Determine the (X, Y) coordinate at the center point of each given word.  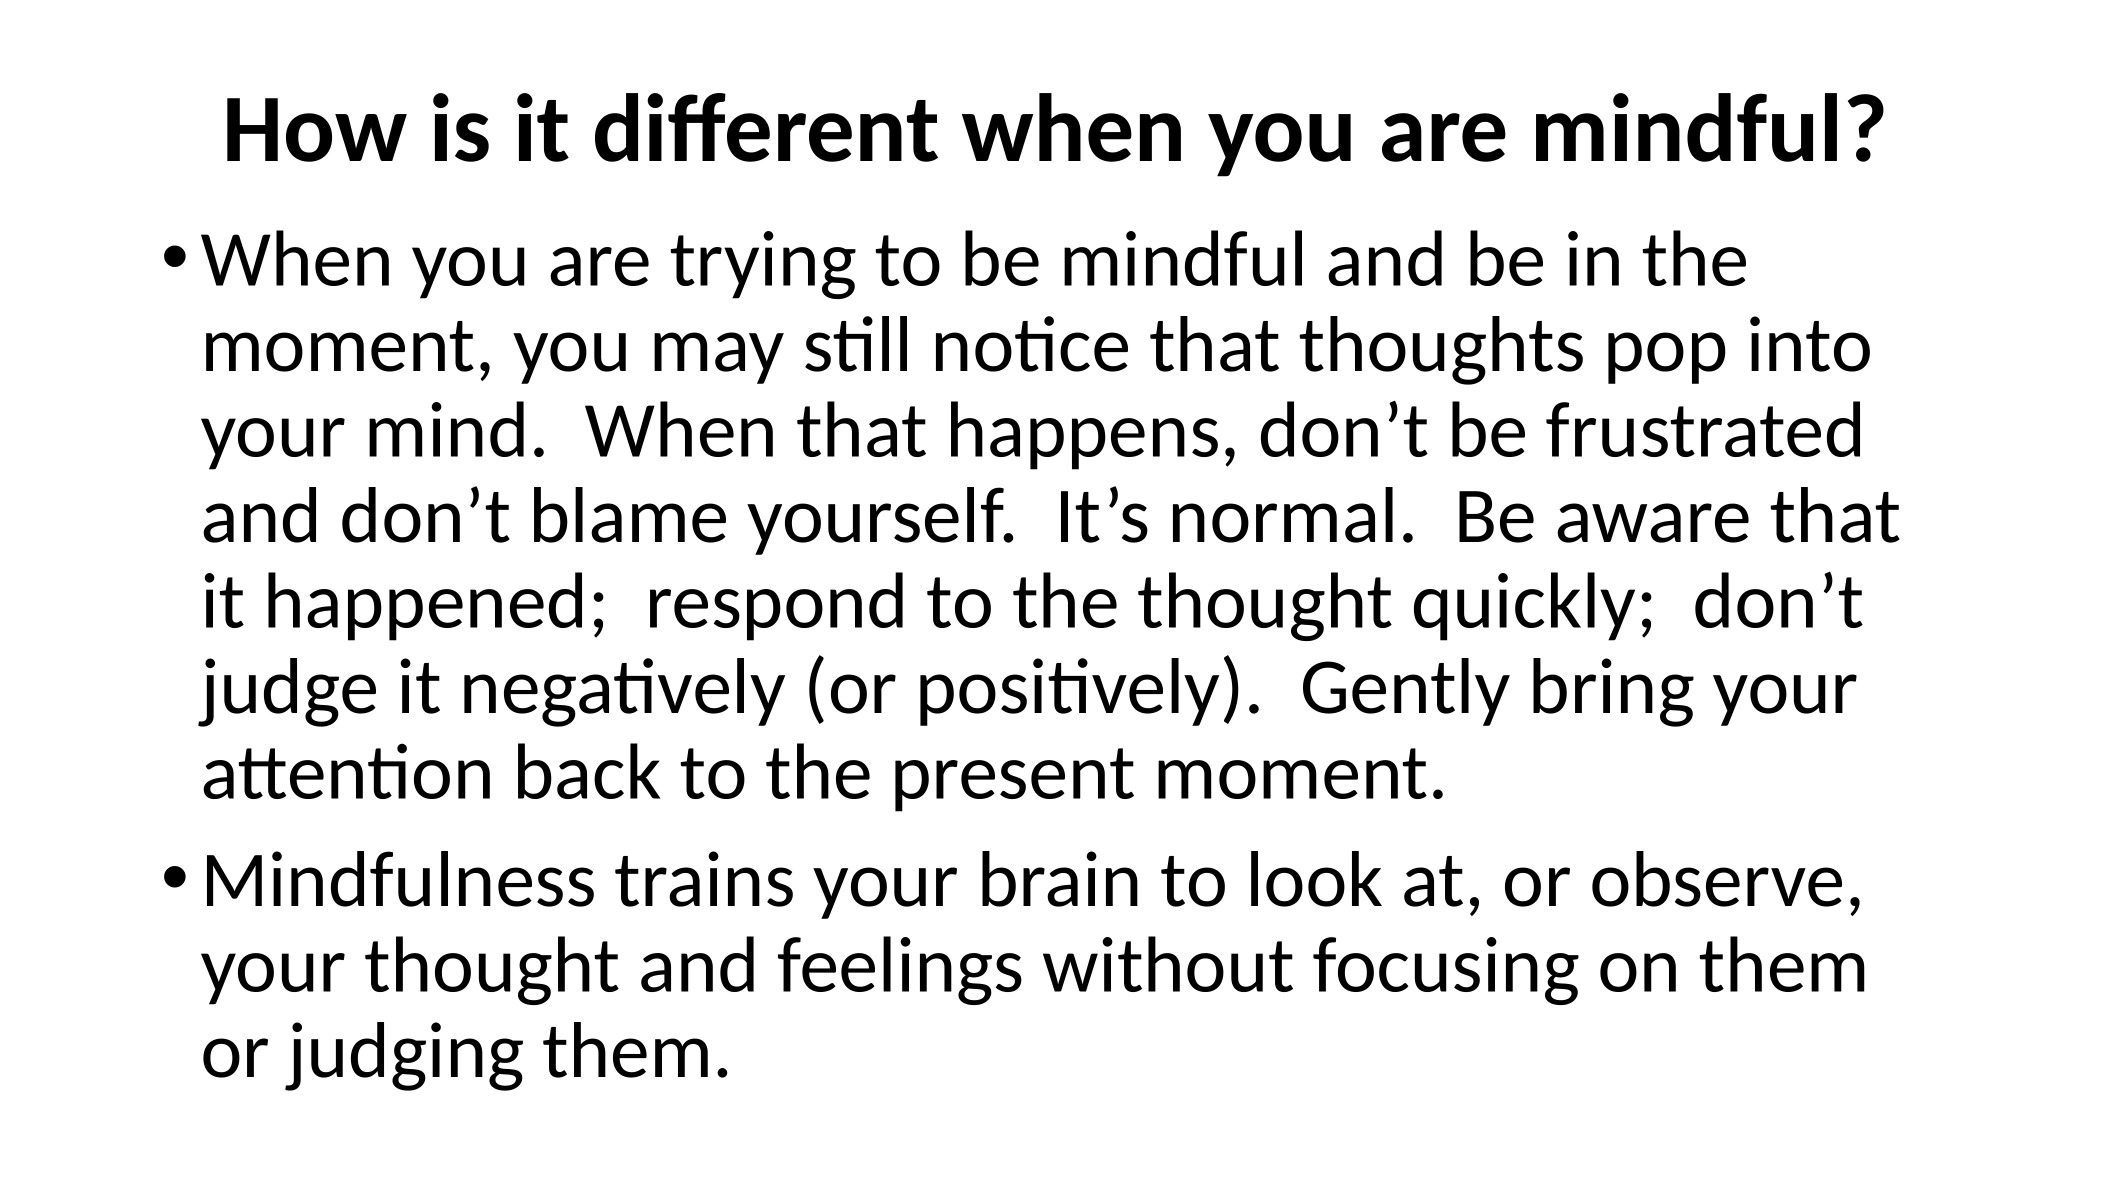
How (317, 130)
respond (776, 606)
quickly (1524, 606)
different (766, 127)
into (1810, 344)
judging (404, 1056)
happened (425, 606)
